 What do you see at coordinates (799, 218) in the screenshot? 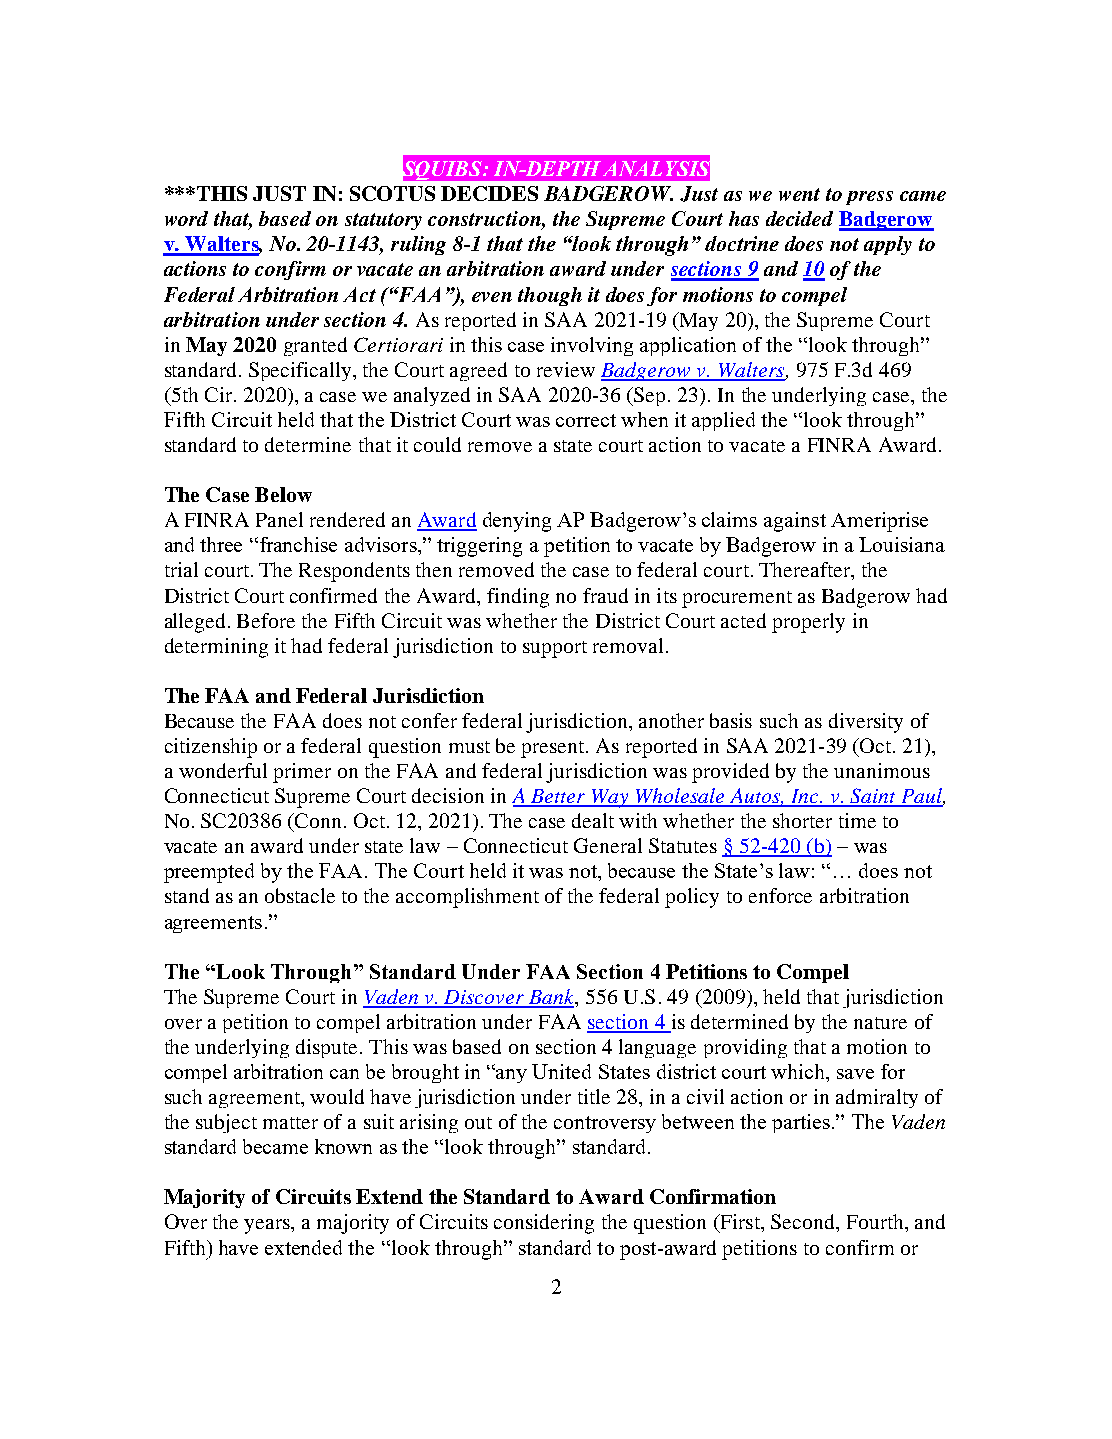
I see `decided` at bounding box center [799, 218].
